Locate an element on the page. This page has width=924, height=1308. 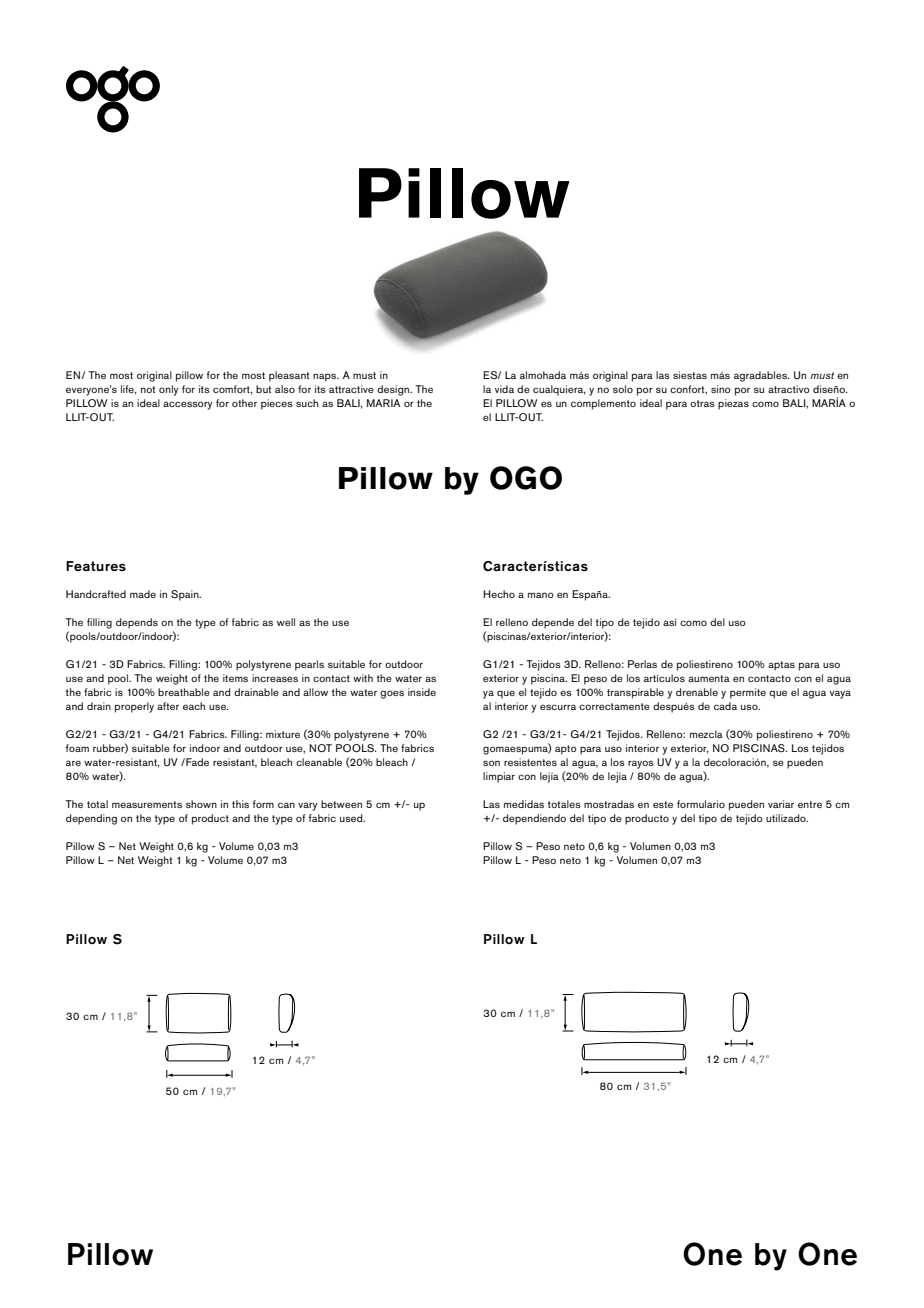
mano is located at coordinates (541, 595).
